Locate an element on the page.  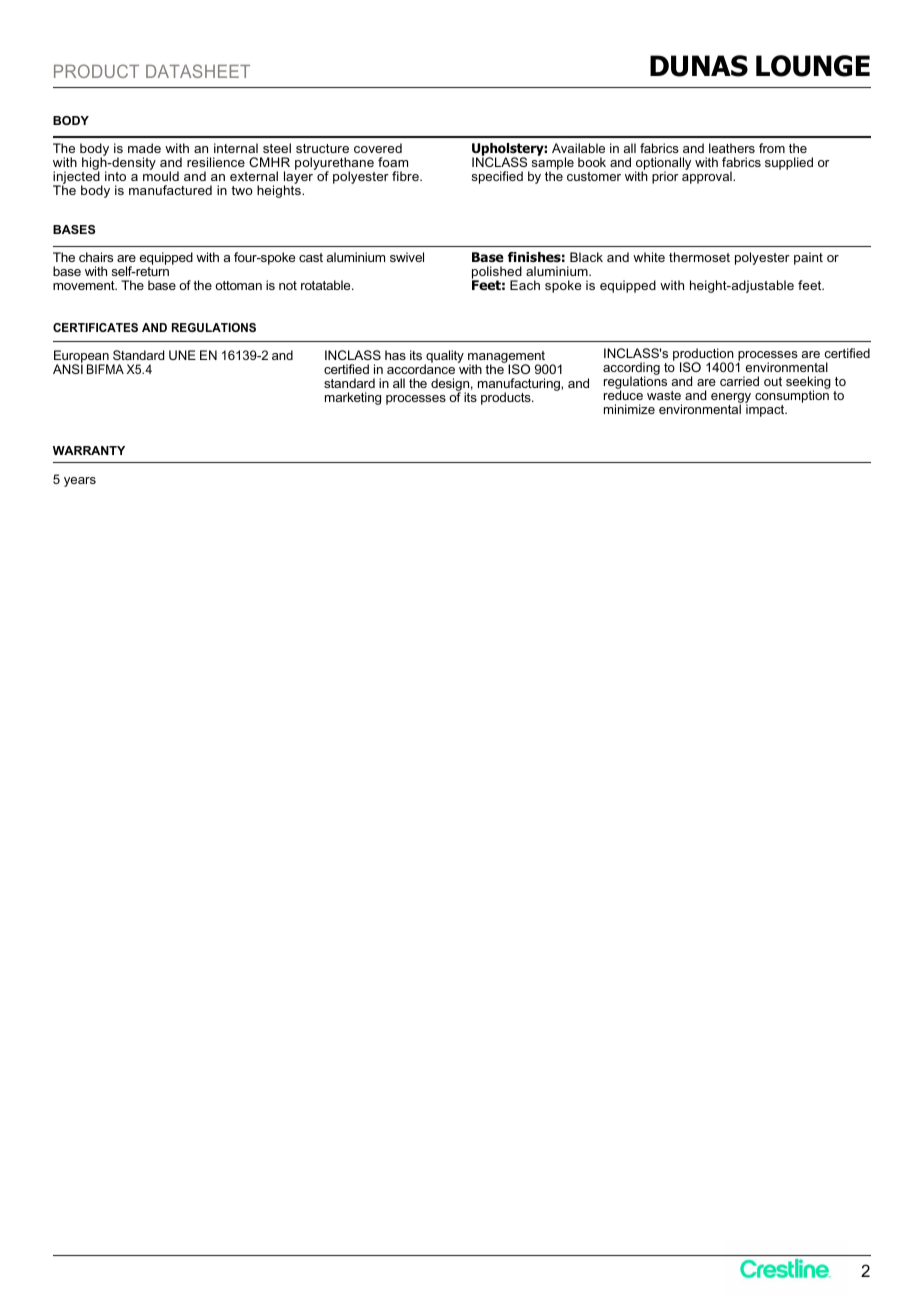
fibre is located at coordinates (406, 176).
